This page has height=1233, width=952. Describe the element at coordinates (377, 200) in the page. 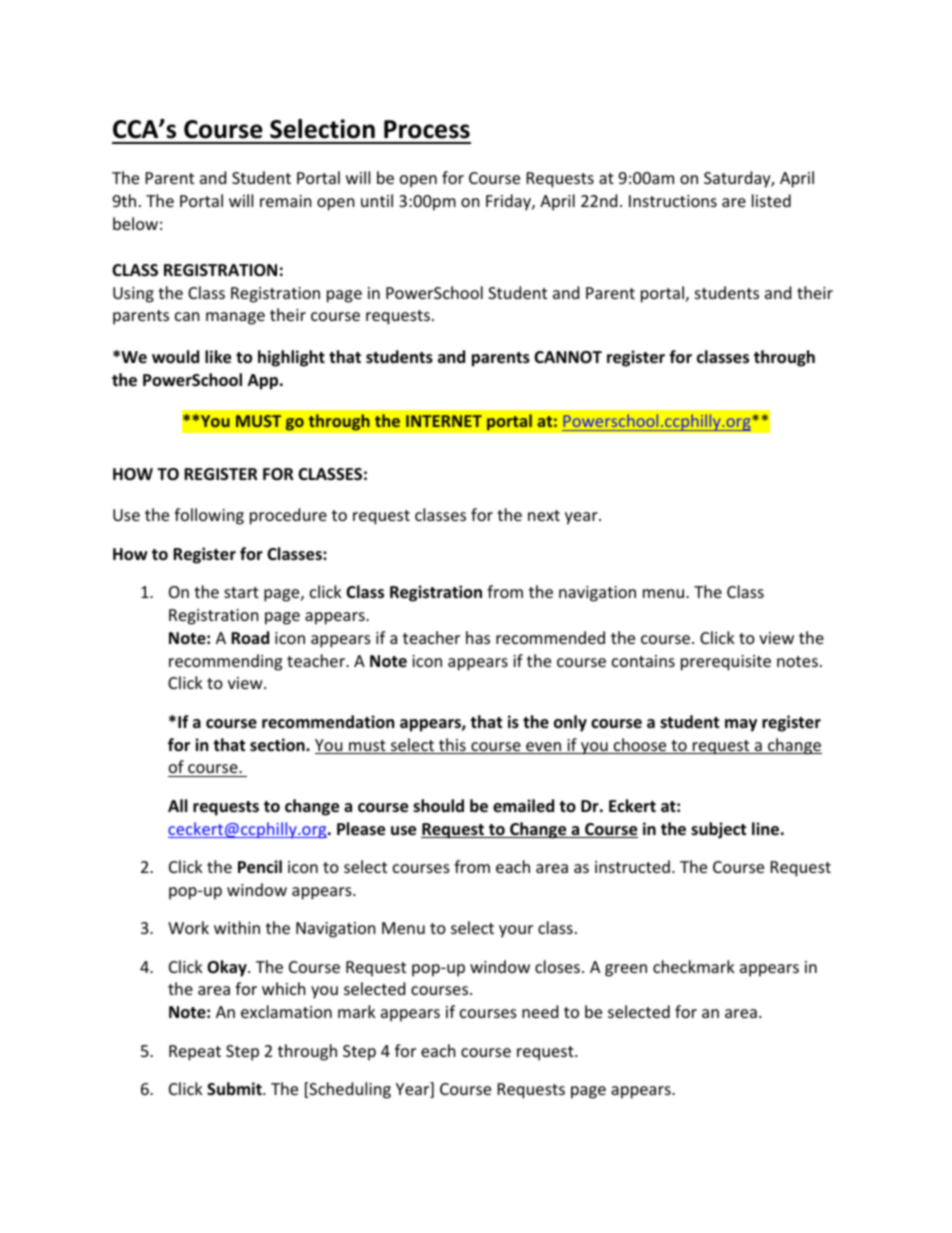

I see `until` at that location.
